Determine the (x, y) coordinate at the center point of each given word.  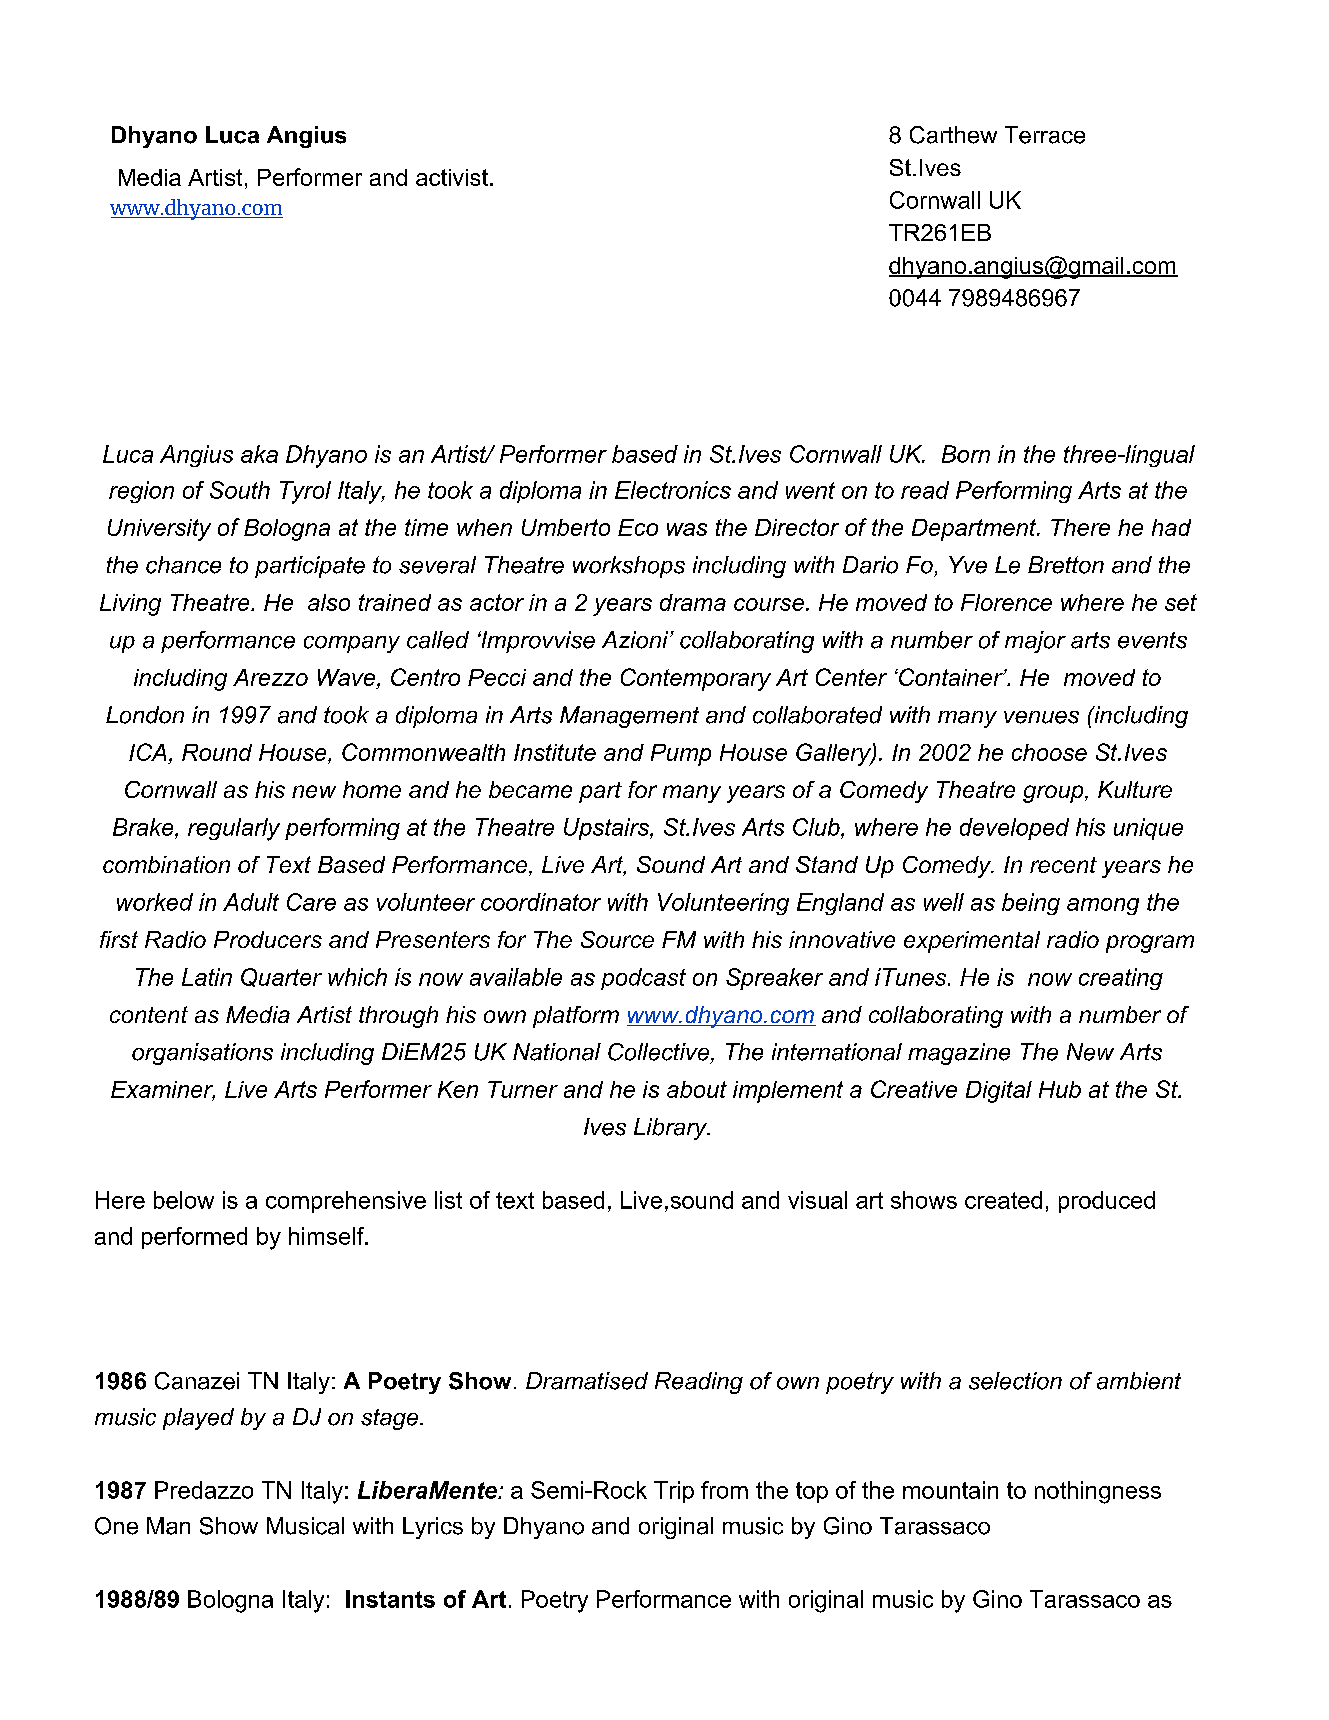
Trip (674, 1492)
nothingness (1098, 1492)
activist (452, 177)
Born (966, 454)
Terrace (1045, 135)
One (116, 1526)
